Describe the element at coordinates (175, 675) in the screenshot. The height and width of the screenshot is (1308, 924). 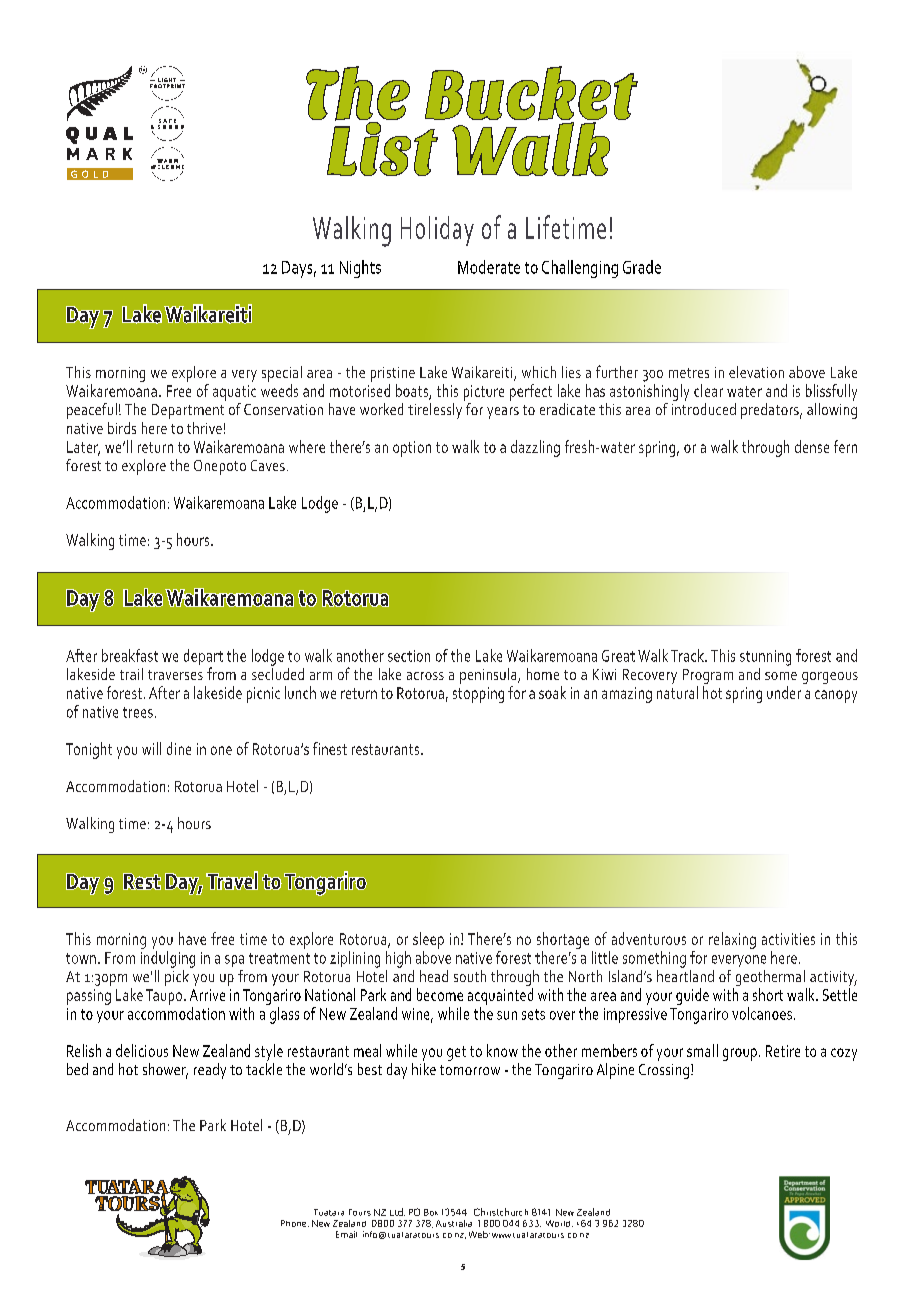
I see `traverses` at that location.
